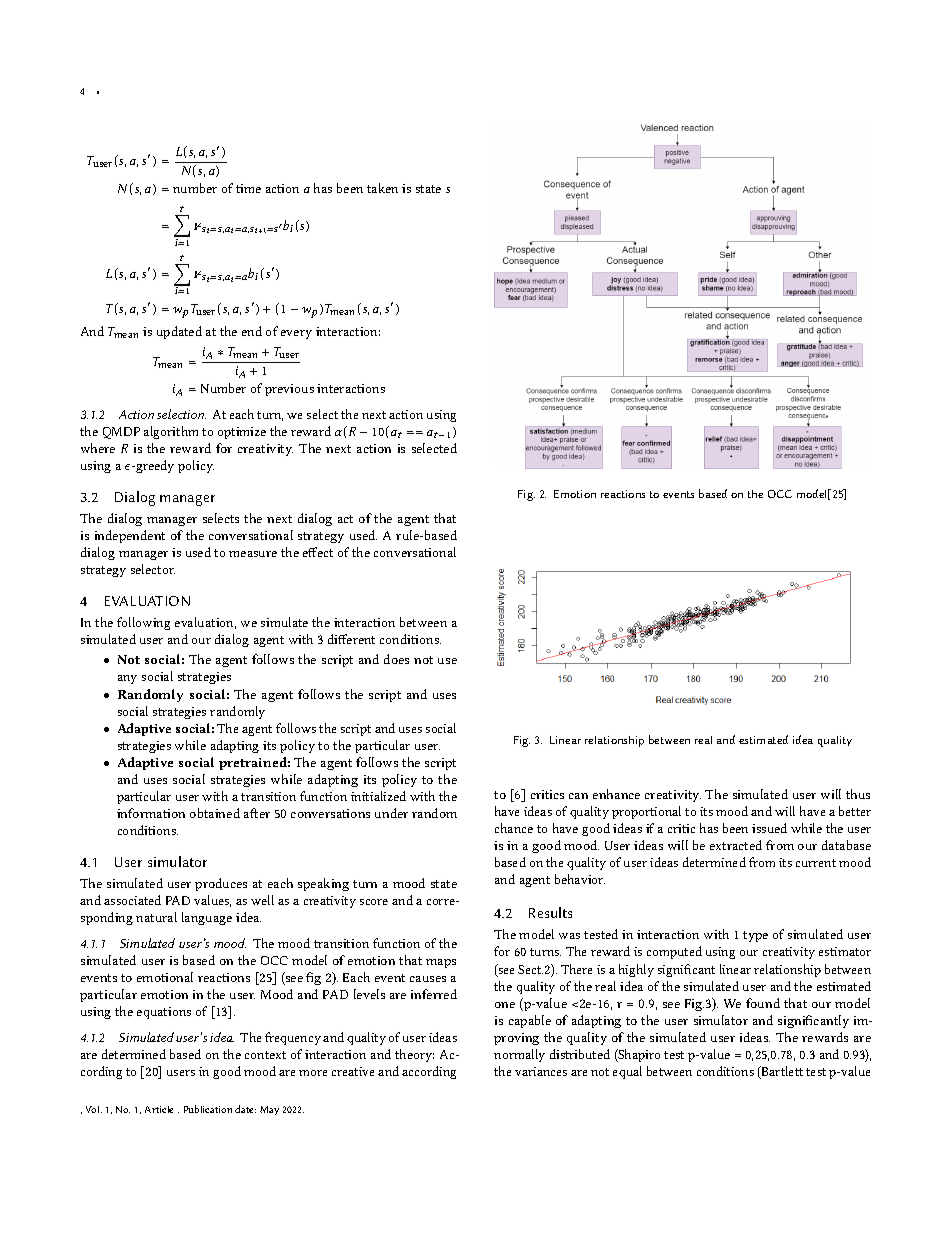 Image resolution: width=952 pixels, height=1233 pixels. What do you see at coordinates (755, 936) in the screenshot?
I see `type` at bounding box center [755, 936].
